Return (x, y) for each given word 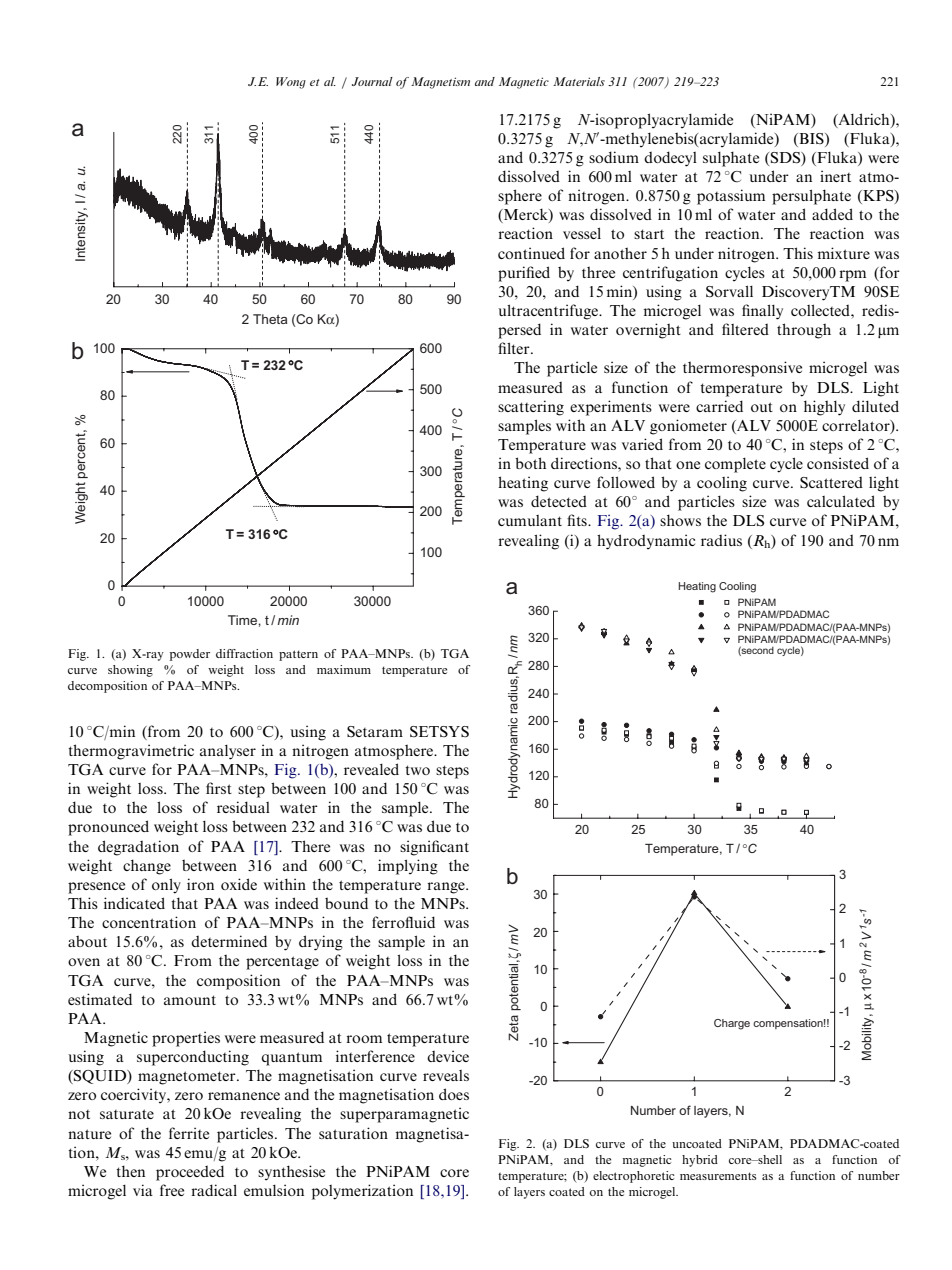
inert (835, 176)
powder (190, 655)
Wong (291, 83)
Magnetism (440, 83)
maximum (344, 669)
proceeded (190, 1173)
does (454, 1094)
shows (680, 520)
